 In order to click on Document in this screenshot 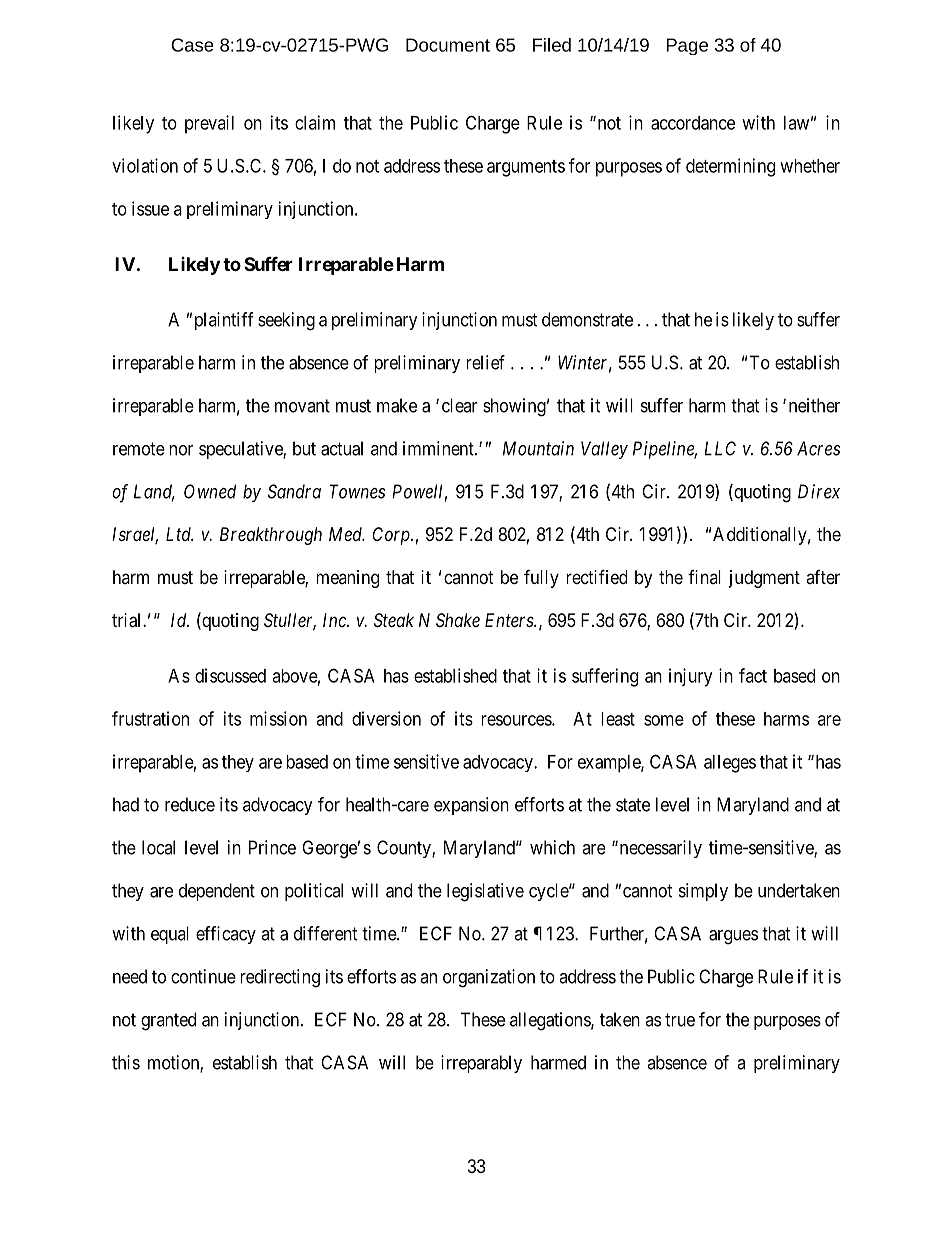, I will do `click(448, 45)`.
